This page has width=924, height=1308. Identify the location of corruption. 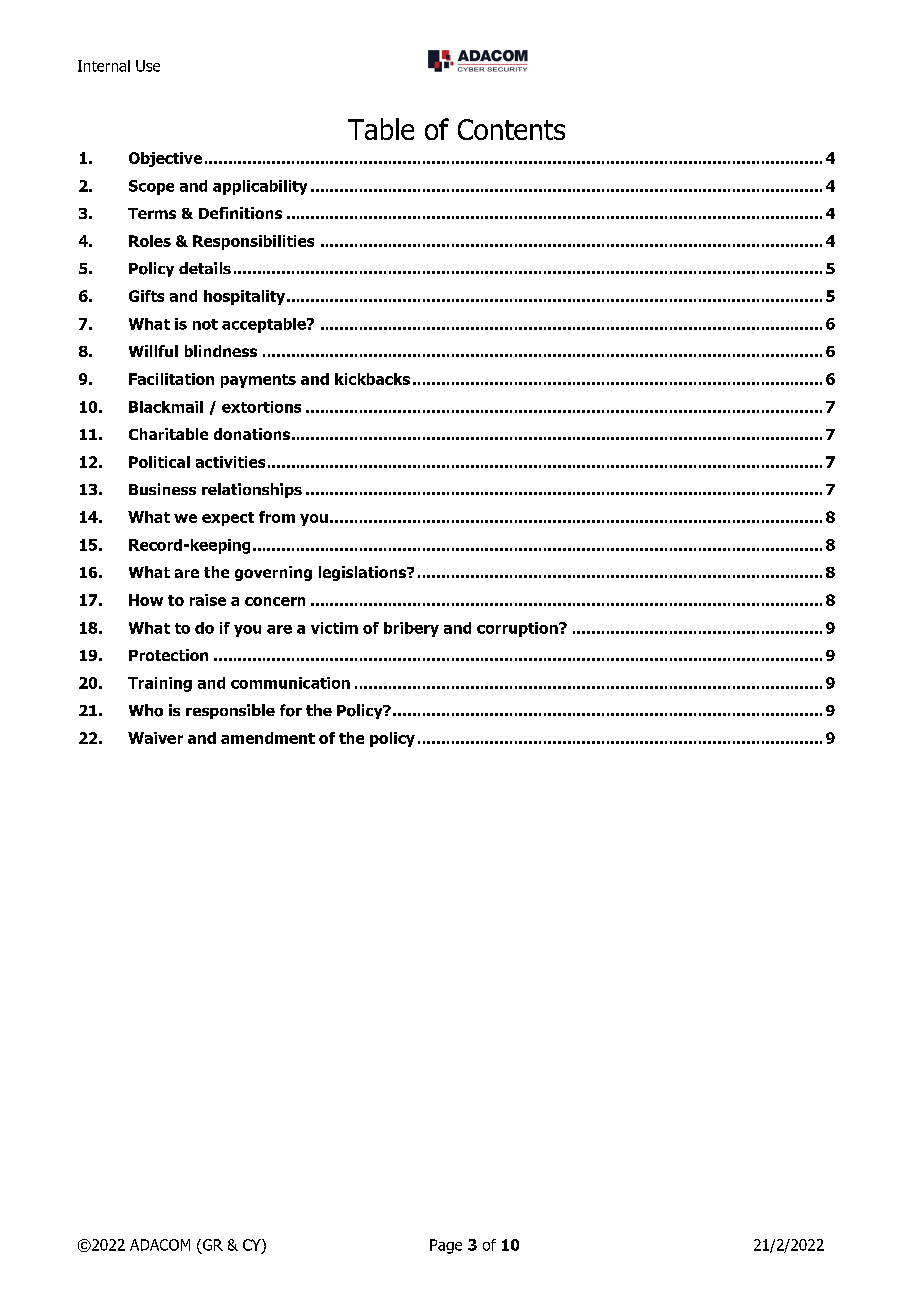
(518, 629).
